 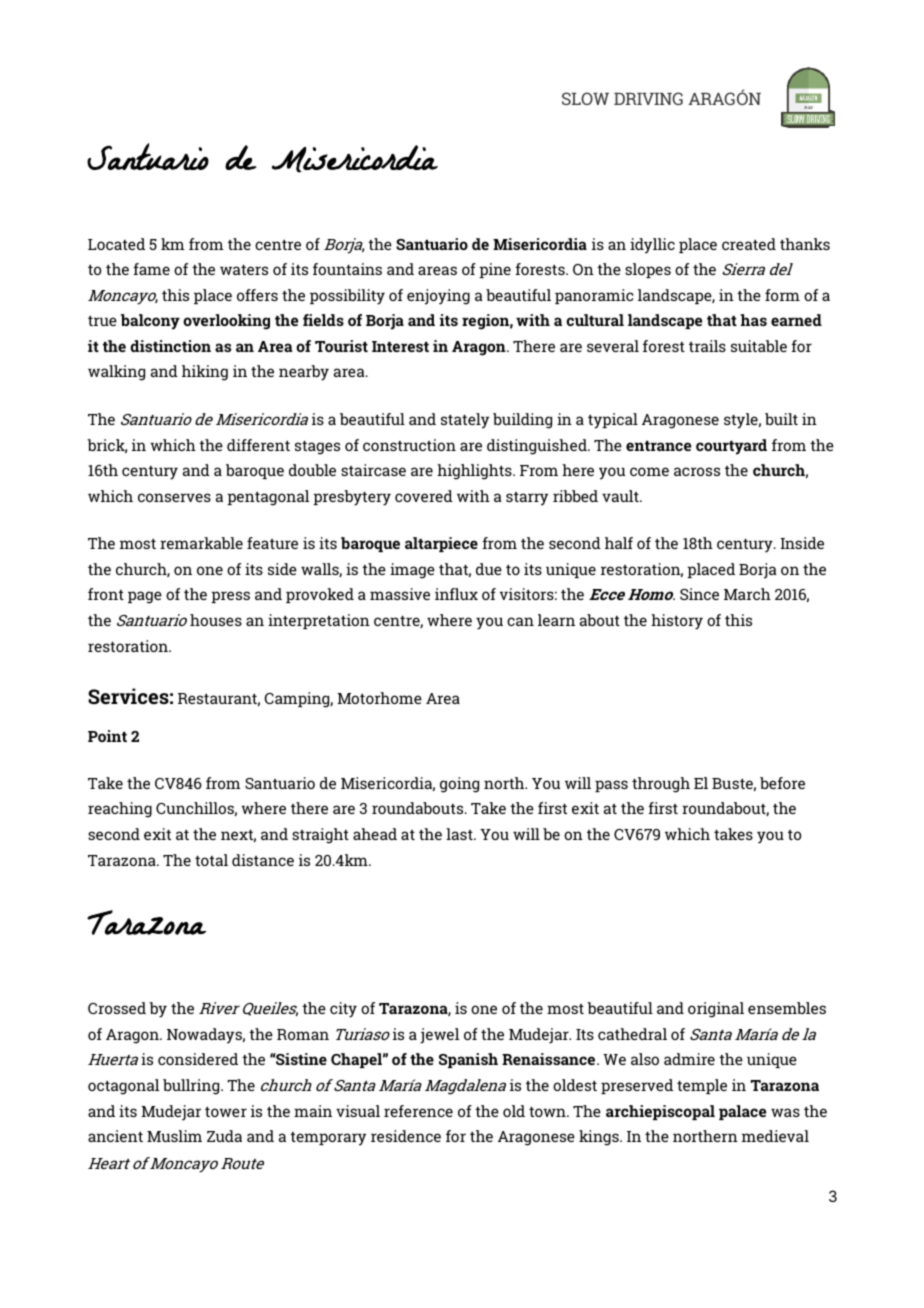 I want to click on Located, so click(x=116, y=244).
